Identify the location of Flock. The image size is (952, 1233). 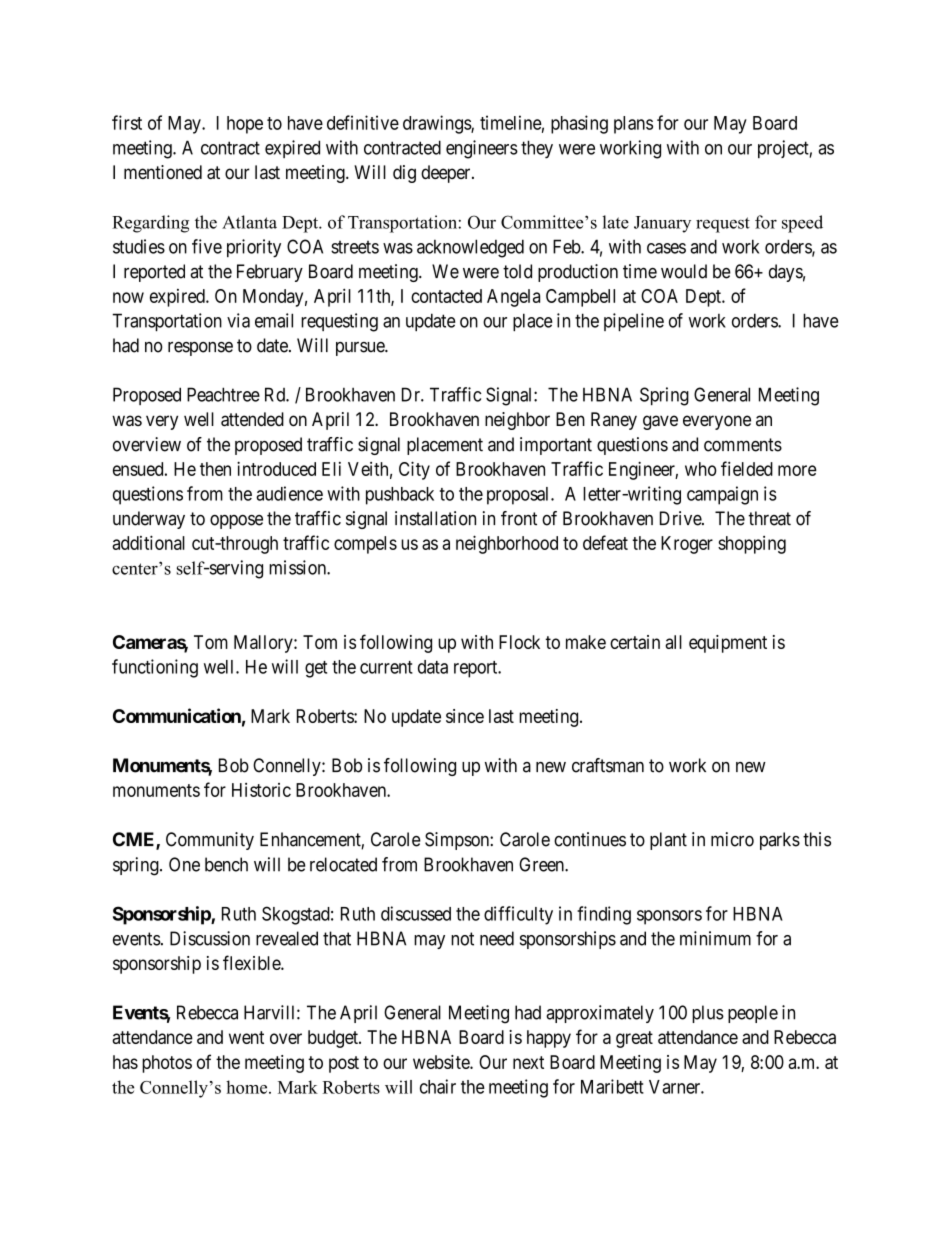
(519, 642).
